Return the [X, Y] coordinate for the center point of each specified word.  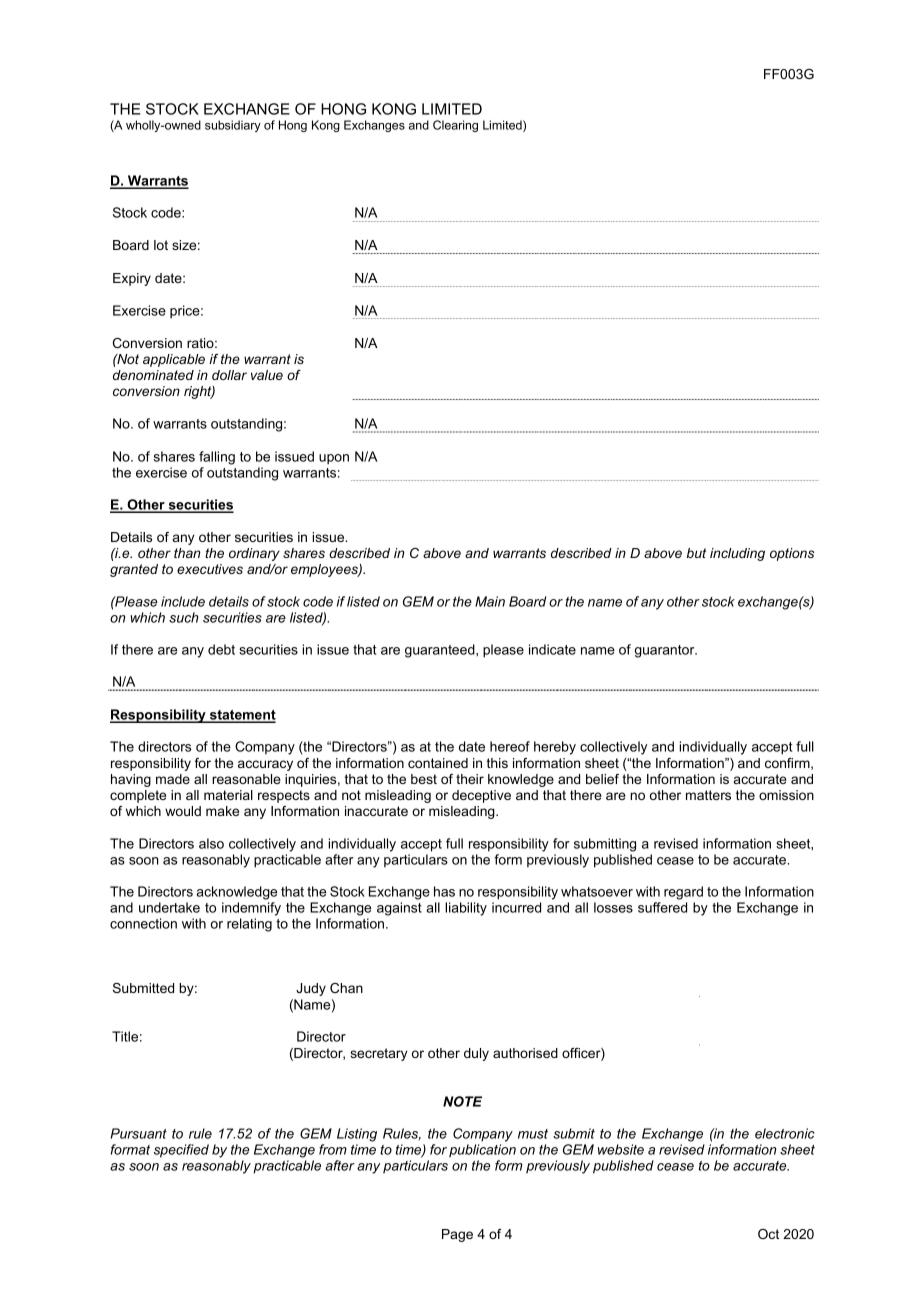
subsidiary [233, 126]
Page [457, 1235]
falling [217, 458]
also [211, 843]
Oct [768, 1234]
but [696, 553]
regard [683, 893]
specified [181, 1151]
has [444, 891]
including [737, 554]
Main [490, 601]
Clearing [455, 126]
